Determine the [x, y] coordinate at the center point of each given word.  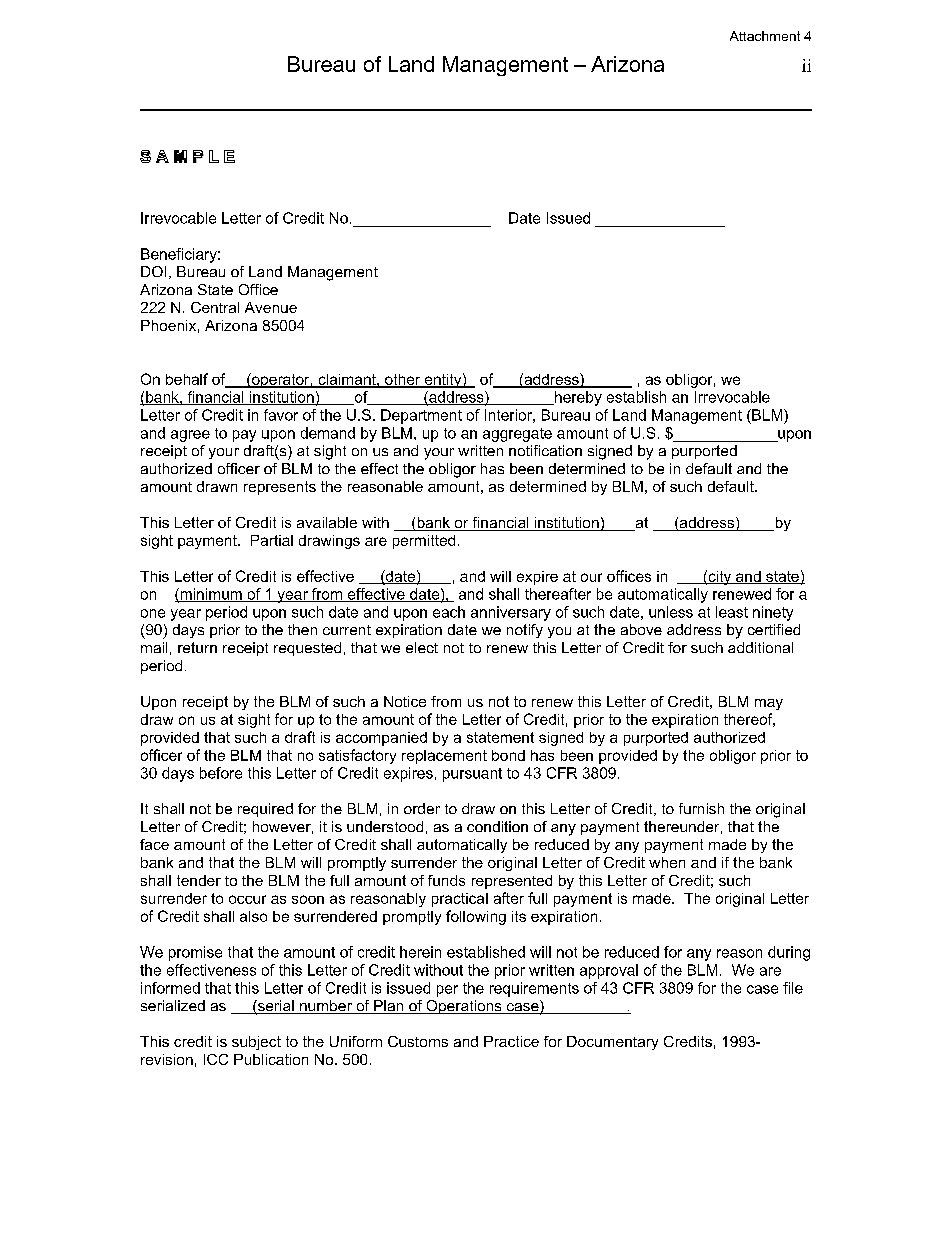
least [732, 612]
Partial [272, 540]
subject [256, 1043]
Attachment [765, 36]
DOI [153, 271]
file [793, 988]
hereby [577, 398]
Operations [464, 1007]
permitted [424, 542]
